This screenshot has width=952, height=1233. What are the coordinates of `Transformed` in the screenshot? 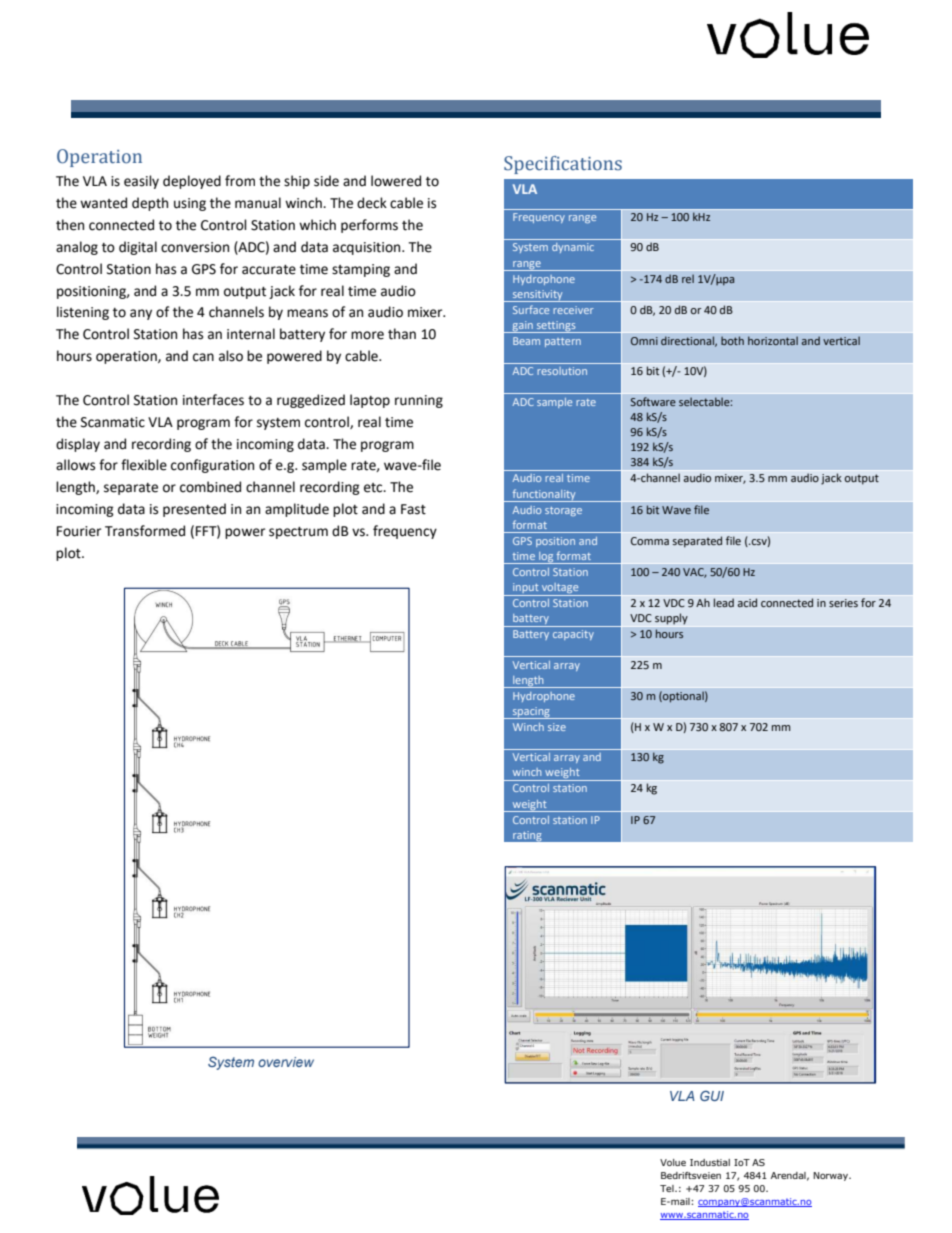 It's located at (145, 531).
